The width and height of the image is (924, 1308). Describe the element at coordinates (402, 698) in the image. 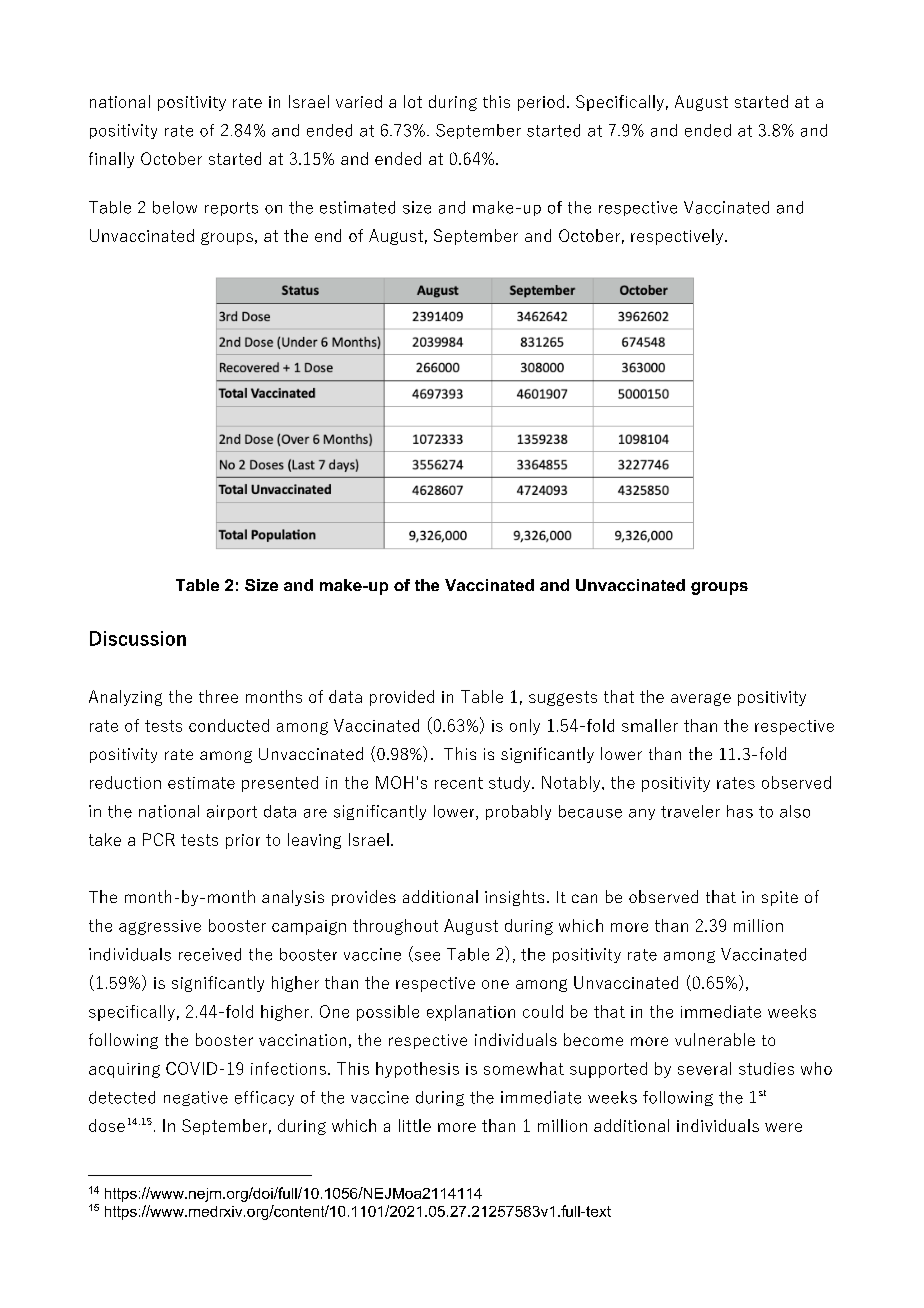

I see `provided` at that location.
